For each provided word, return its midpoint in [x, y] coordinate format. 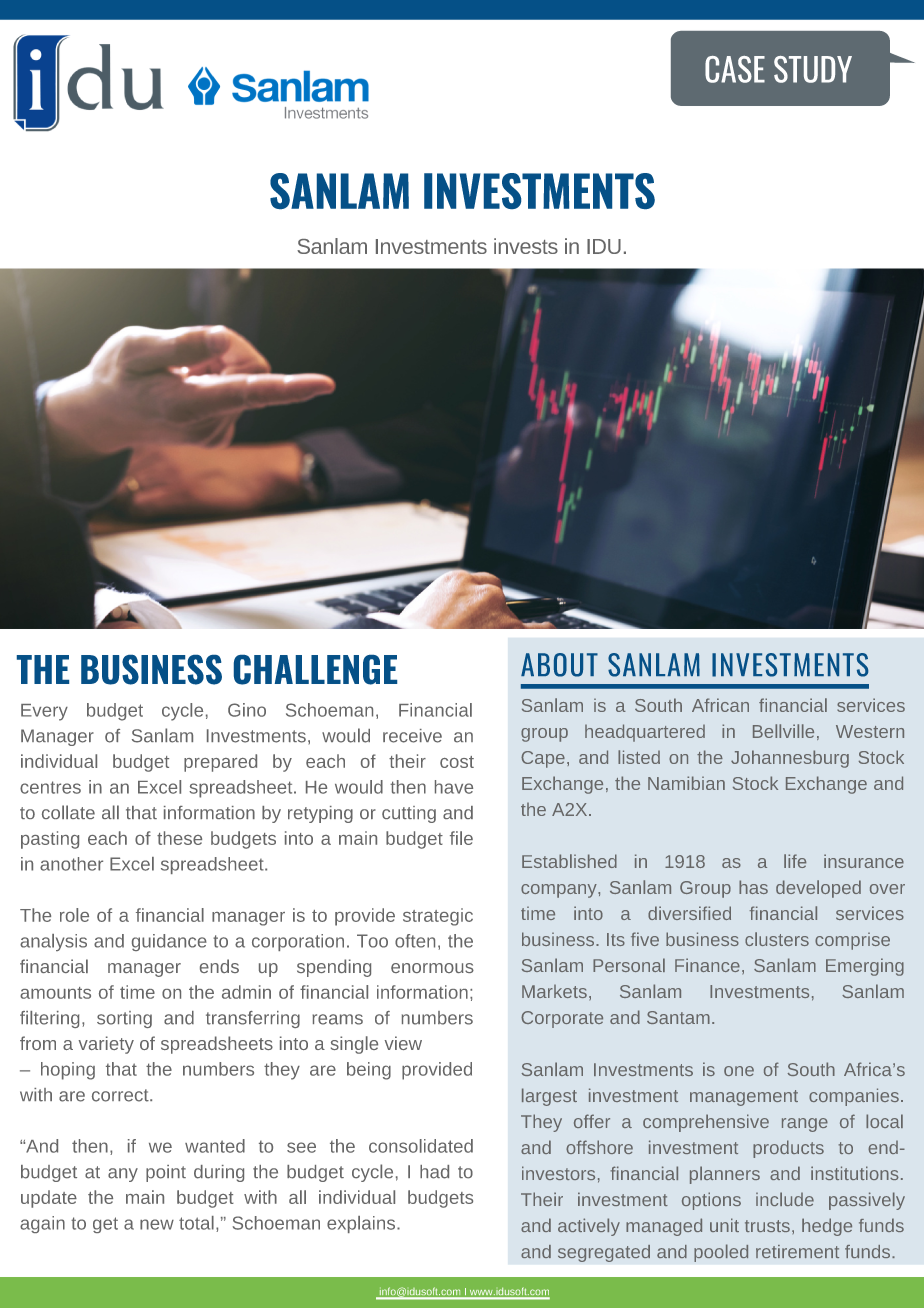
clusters [777, 939]
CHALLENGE [315, 670]
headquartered [645, 733]
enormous [432, 968]
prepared [220, 763]
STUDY [813, 69]
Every [44, 712]
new [157, 1224]
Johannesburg [790, 759]
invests [526, 246]
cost [457, 762]
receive [412, 736]
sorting [124, 1019]
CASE [735, 69]
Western [870, 731]
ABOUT [559, 665]
